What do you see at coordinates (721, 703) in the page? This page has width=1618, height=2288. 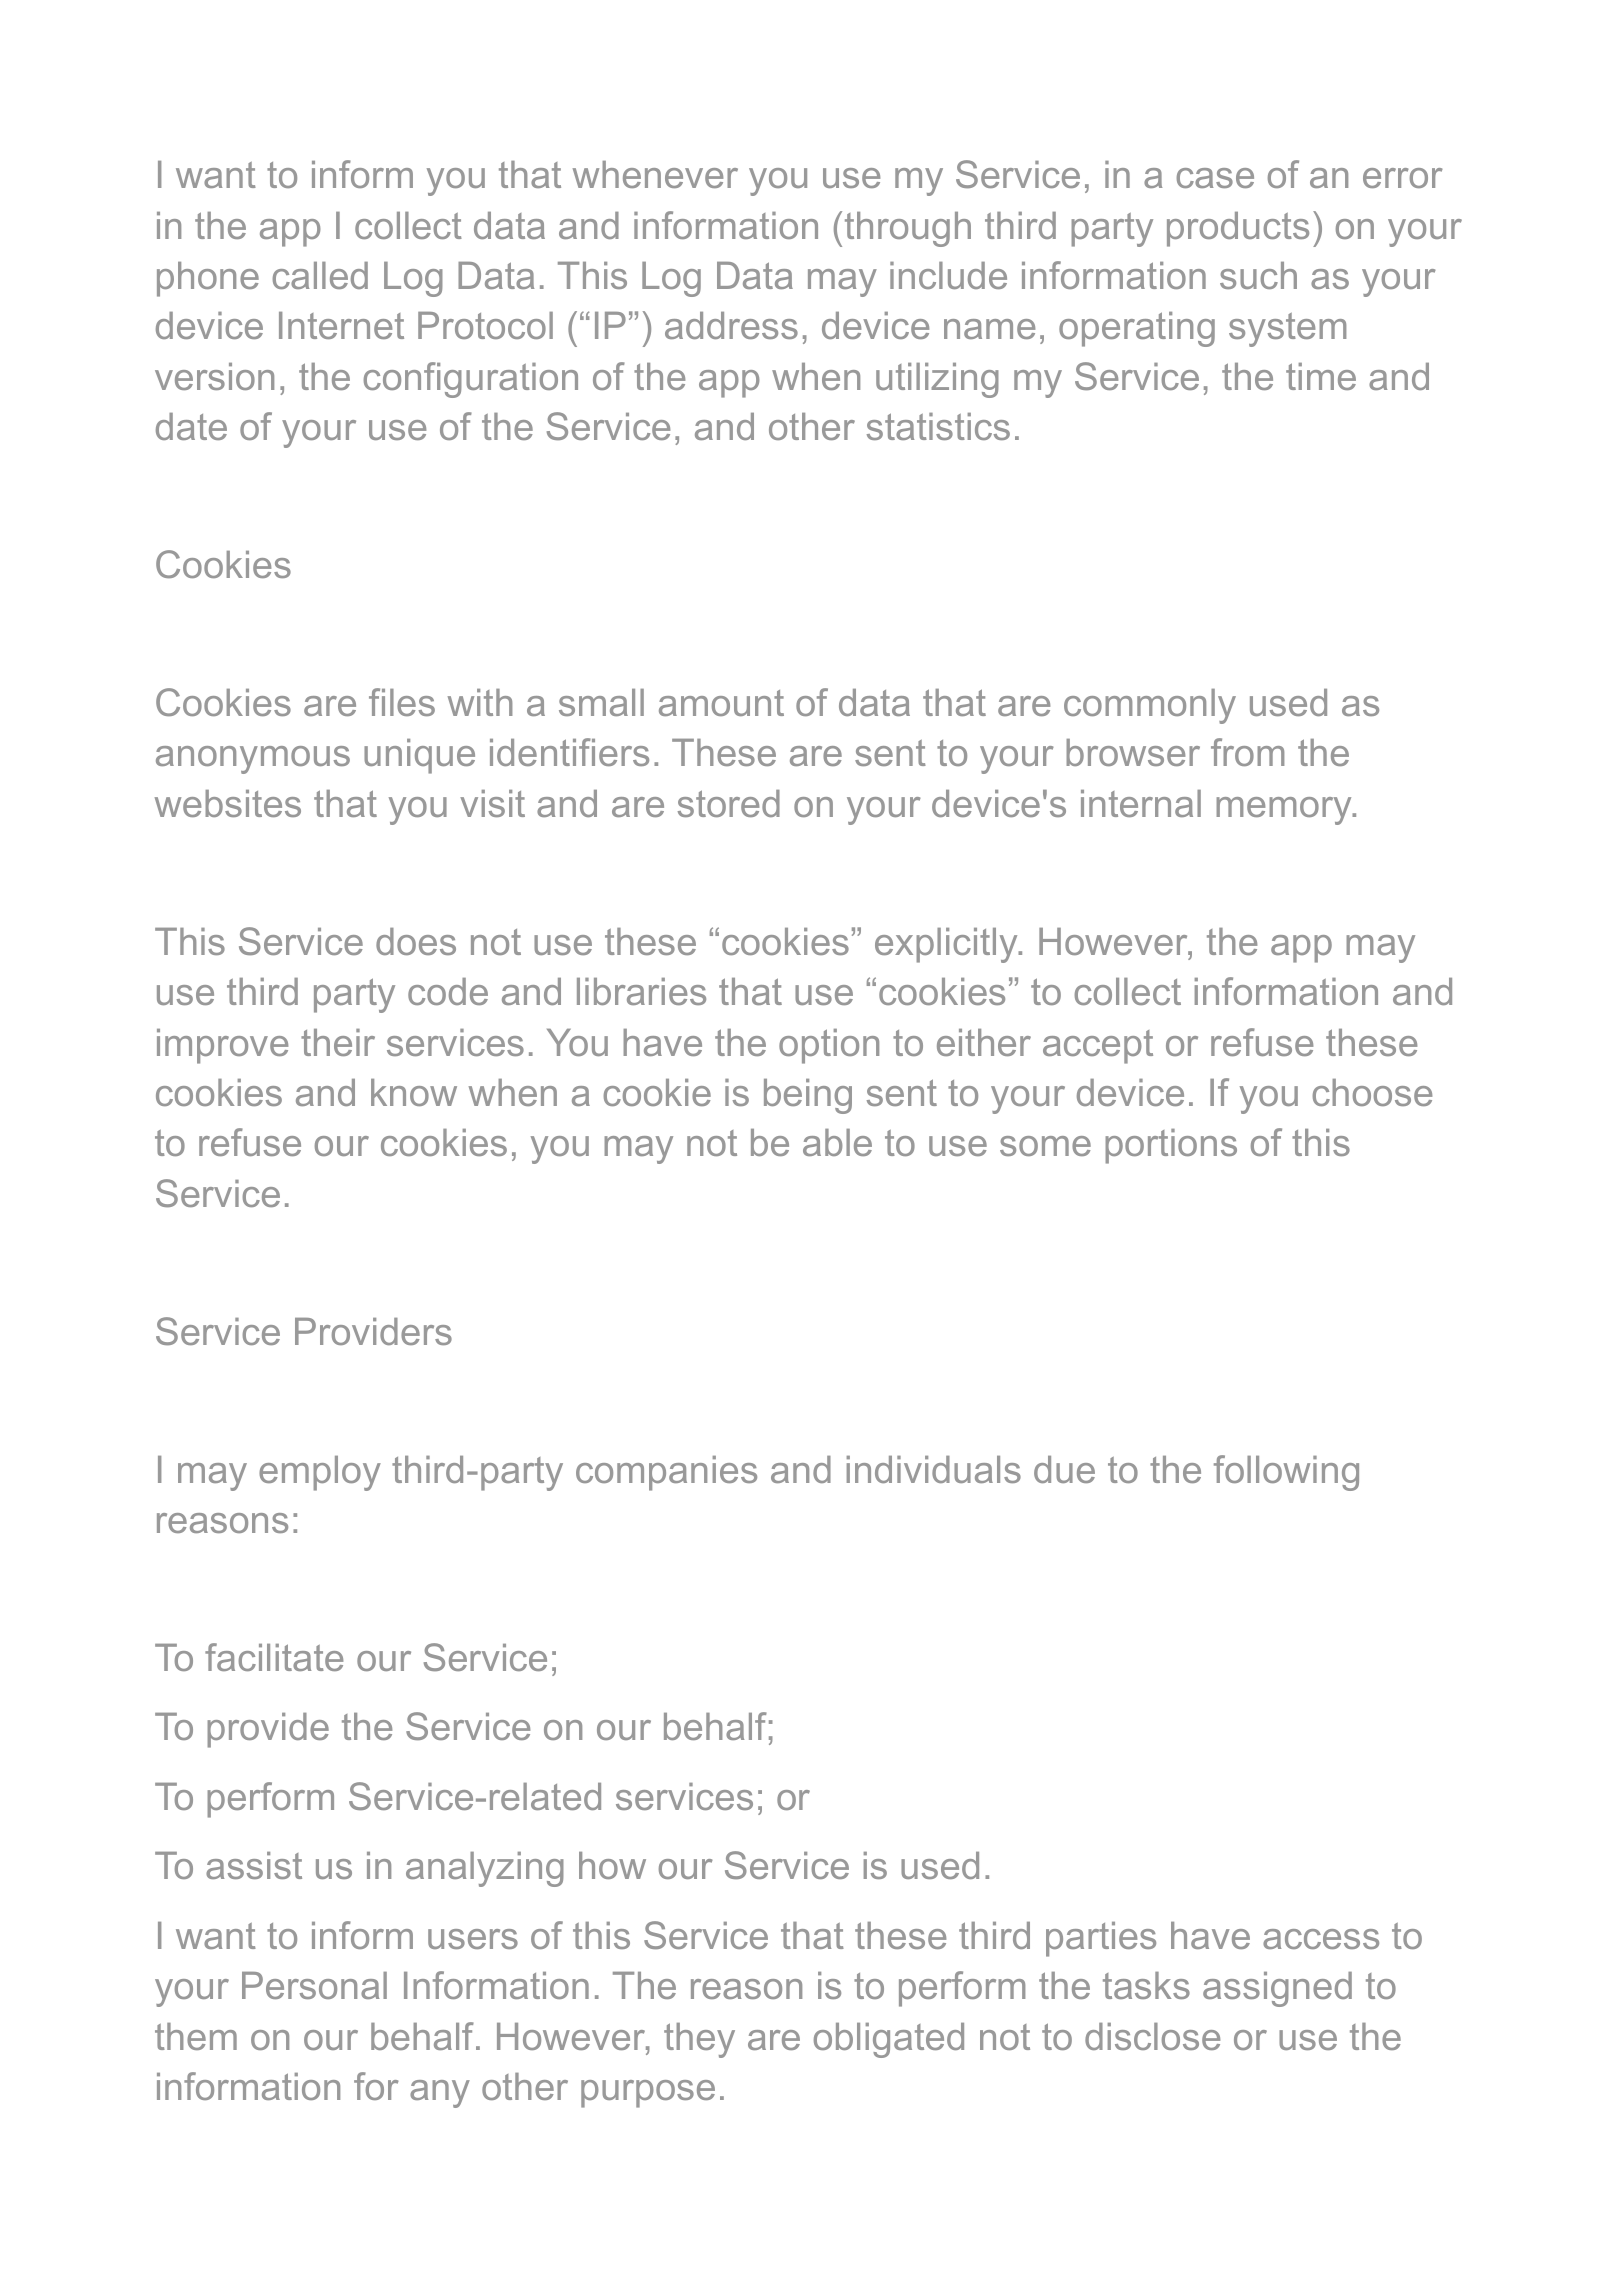 I see `amount` at bounding box center [721, 703].
